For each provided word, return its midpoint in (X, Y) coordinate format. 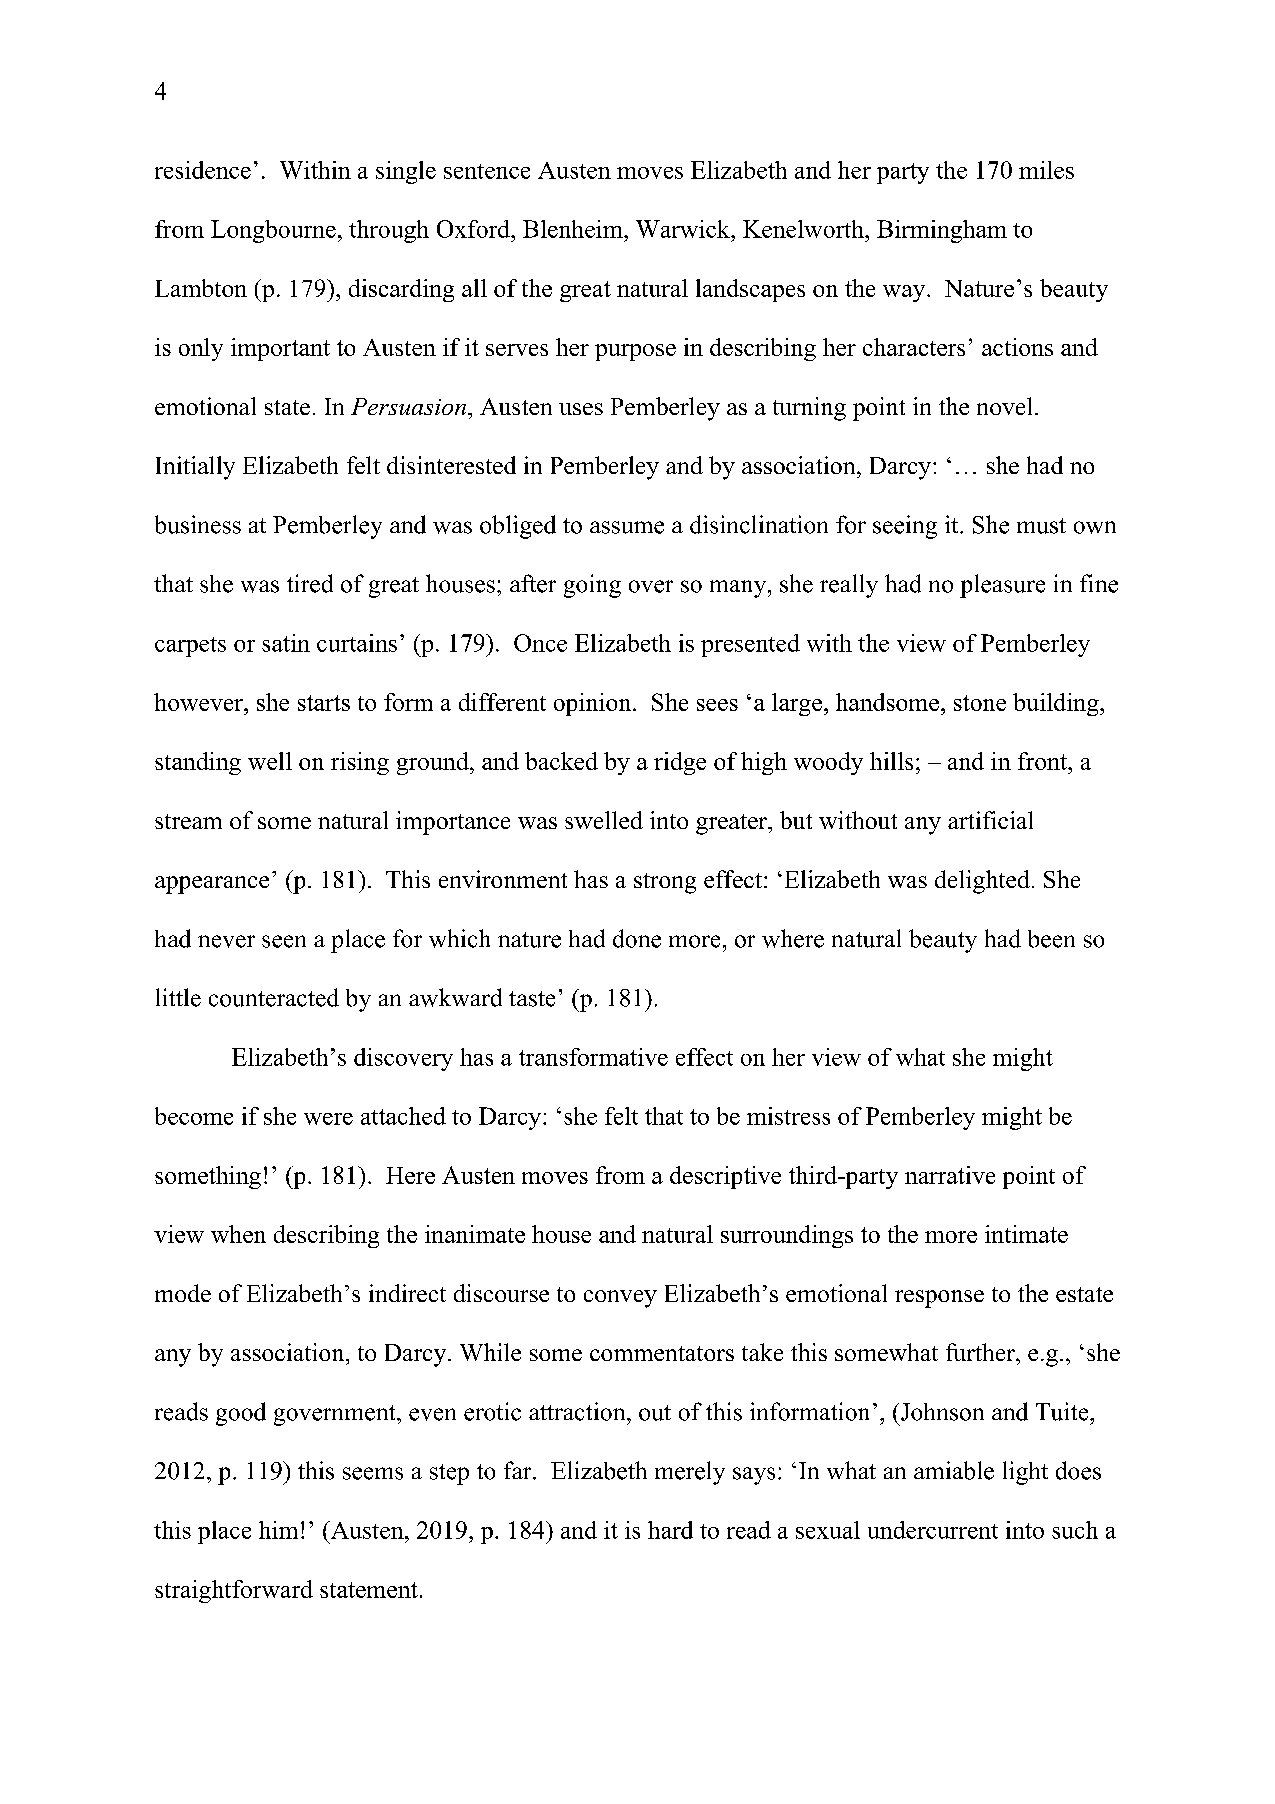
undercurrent (933, 1530)
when (238, 1234)
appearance (212, 885)
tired (310, 583)
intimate (1026, 1234)
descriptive (725, 1177)
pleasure (1002, 586)
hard (670, 1530)
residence (203, 170)
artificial (990, 820)
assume (627, 527)
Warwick (684, 229)
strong (665, 883)
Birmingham (942, 231)
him (278, 1530)
